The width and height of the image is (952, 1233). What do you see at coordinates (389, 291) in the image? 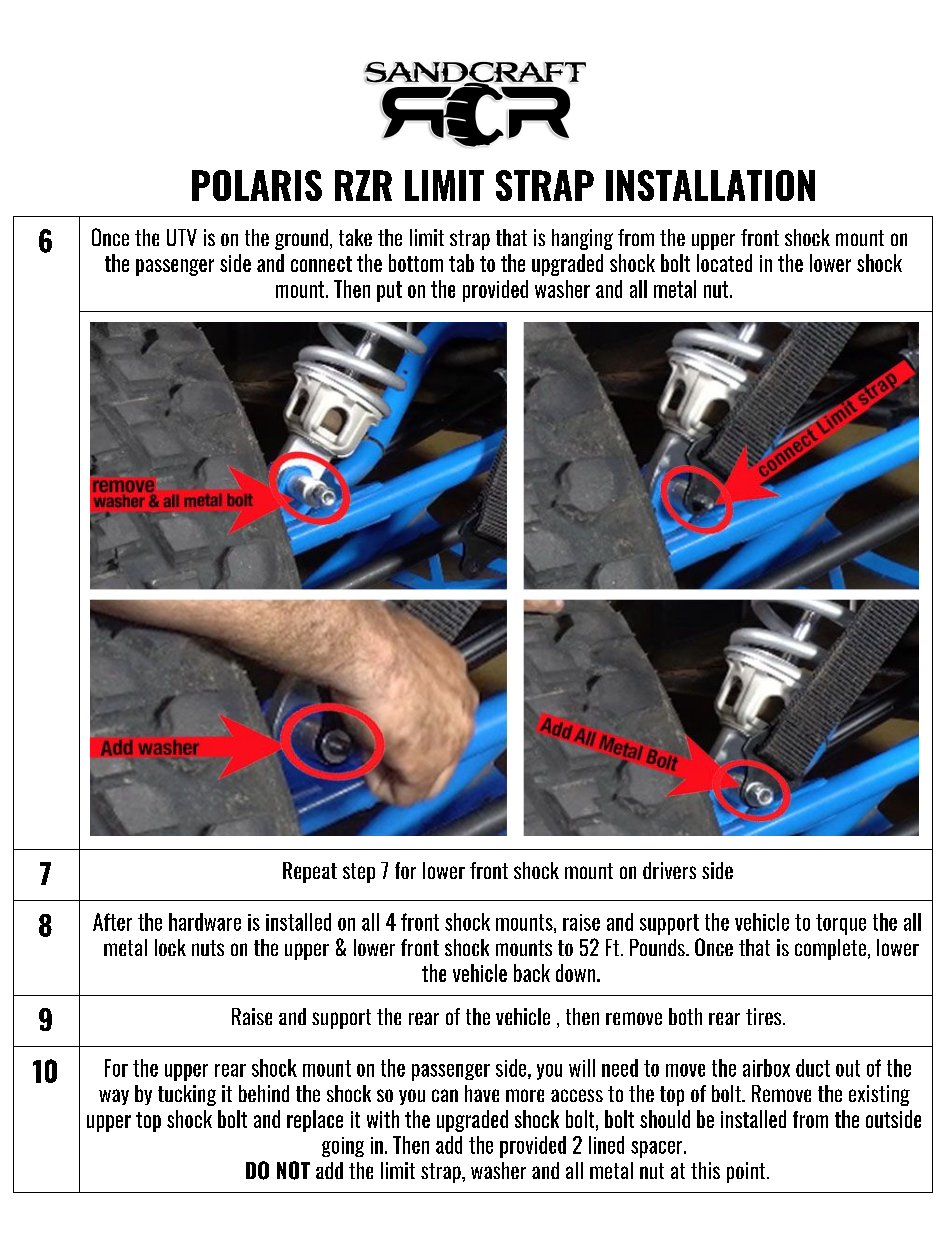
I see `put` at bounding box center [389, 291].
